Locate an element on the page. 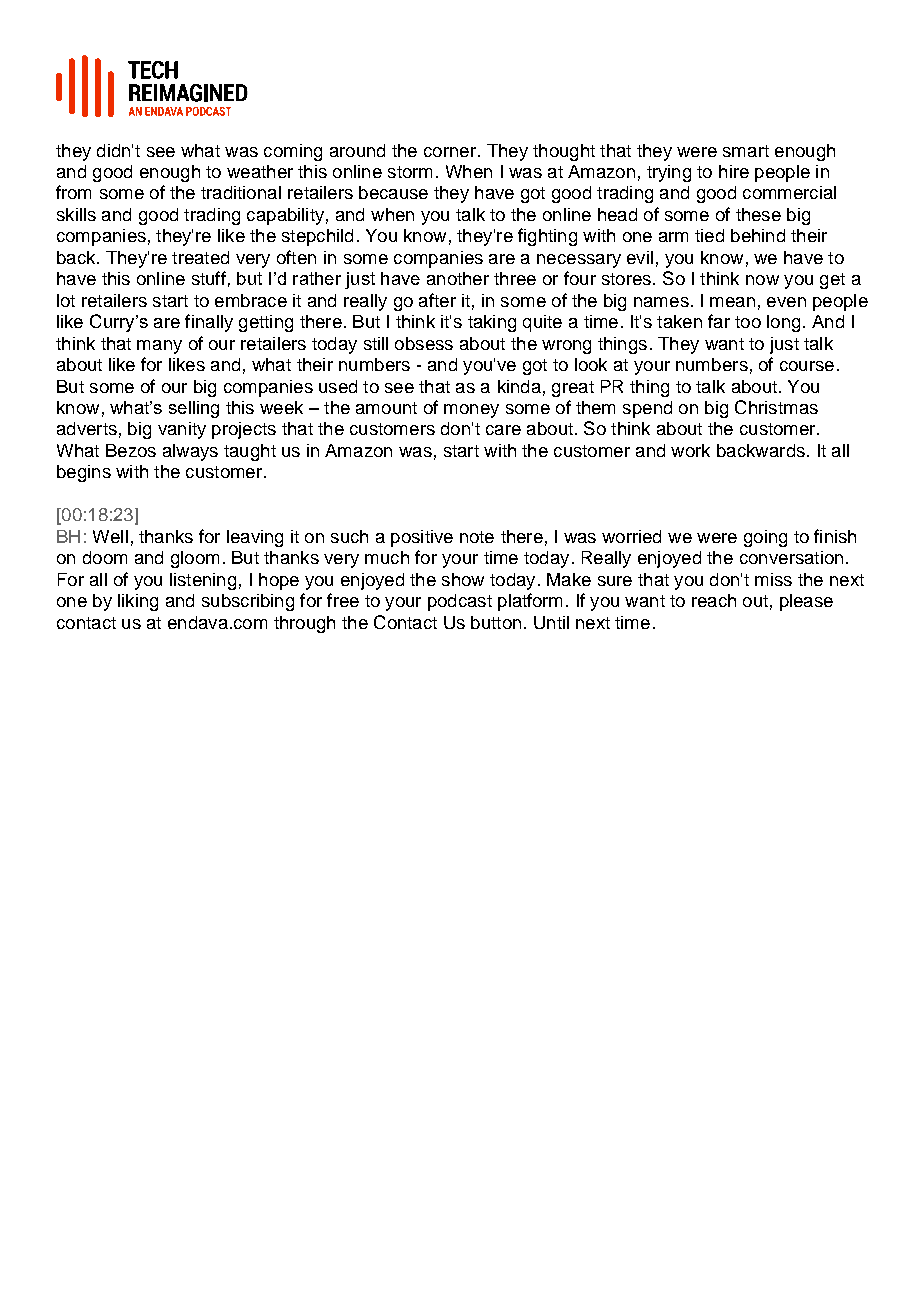 The image size is (924, 1309). too is located at coordinates (748, 322).
